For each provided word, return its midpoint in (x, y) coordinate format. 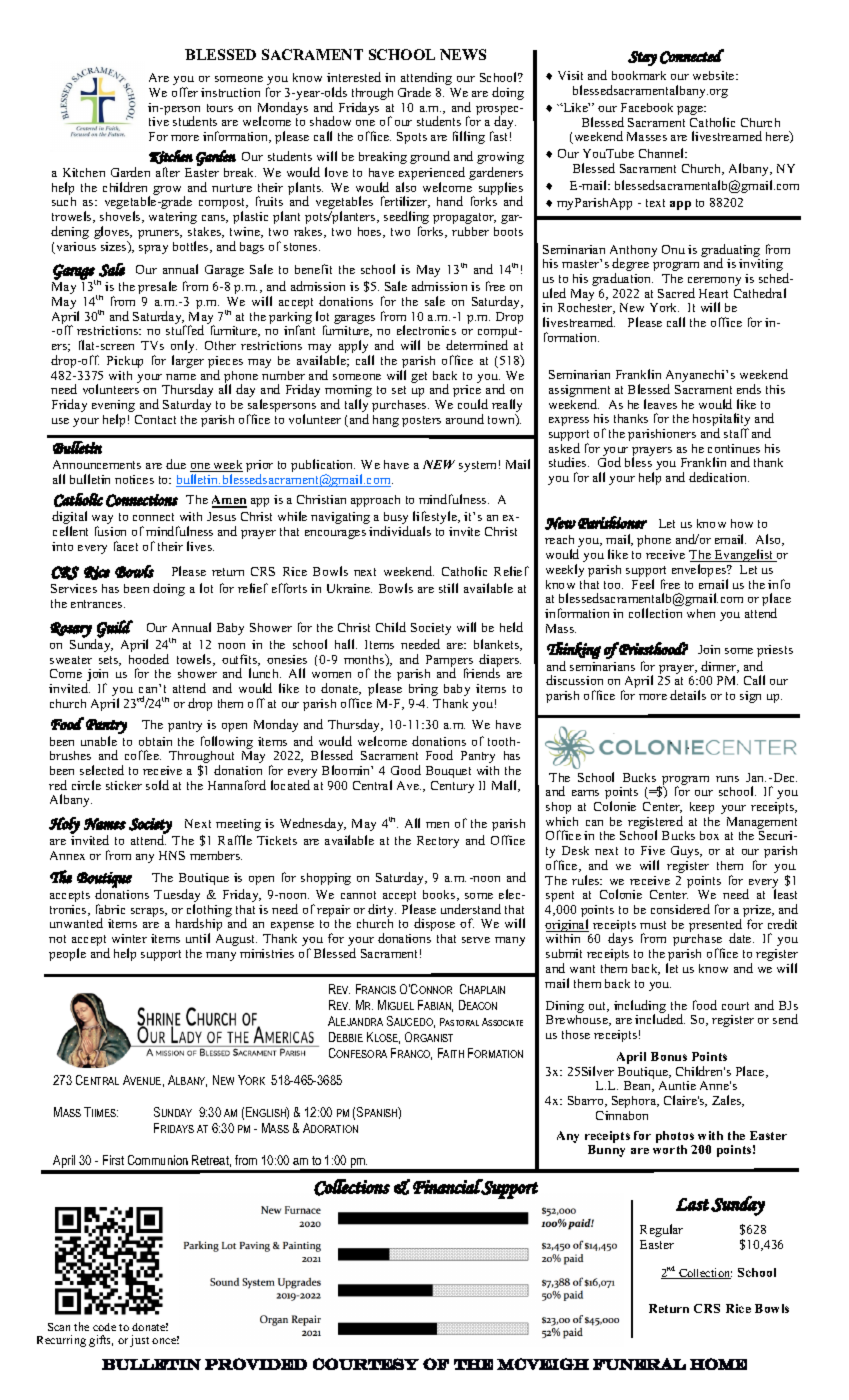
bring (423, 690)
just (139, 1341)
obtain (155, 741)
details (688, 695)
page (691, 110)
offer (185, 92)
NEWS (463, 54)
